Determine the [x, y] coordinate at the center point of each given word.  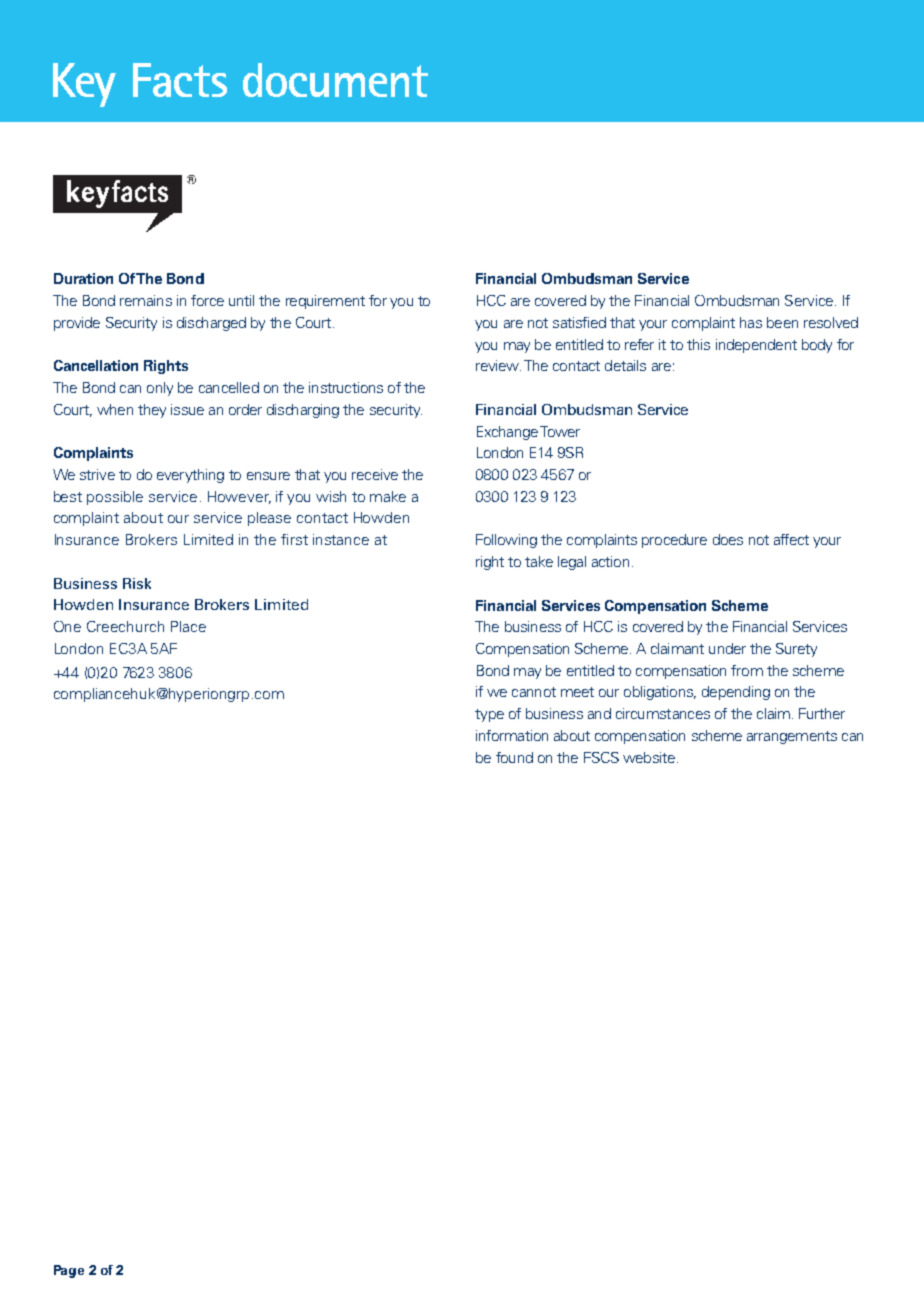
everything [190, 476]
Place [188, 626]
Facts [180, 80]
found [514, 757]
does [728, 539]
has [751, 322]
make [388, 496]
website [649, 757]
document [335, 80]
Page [69, 1271]
